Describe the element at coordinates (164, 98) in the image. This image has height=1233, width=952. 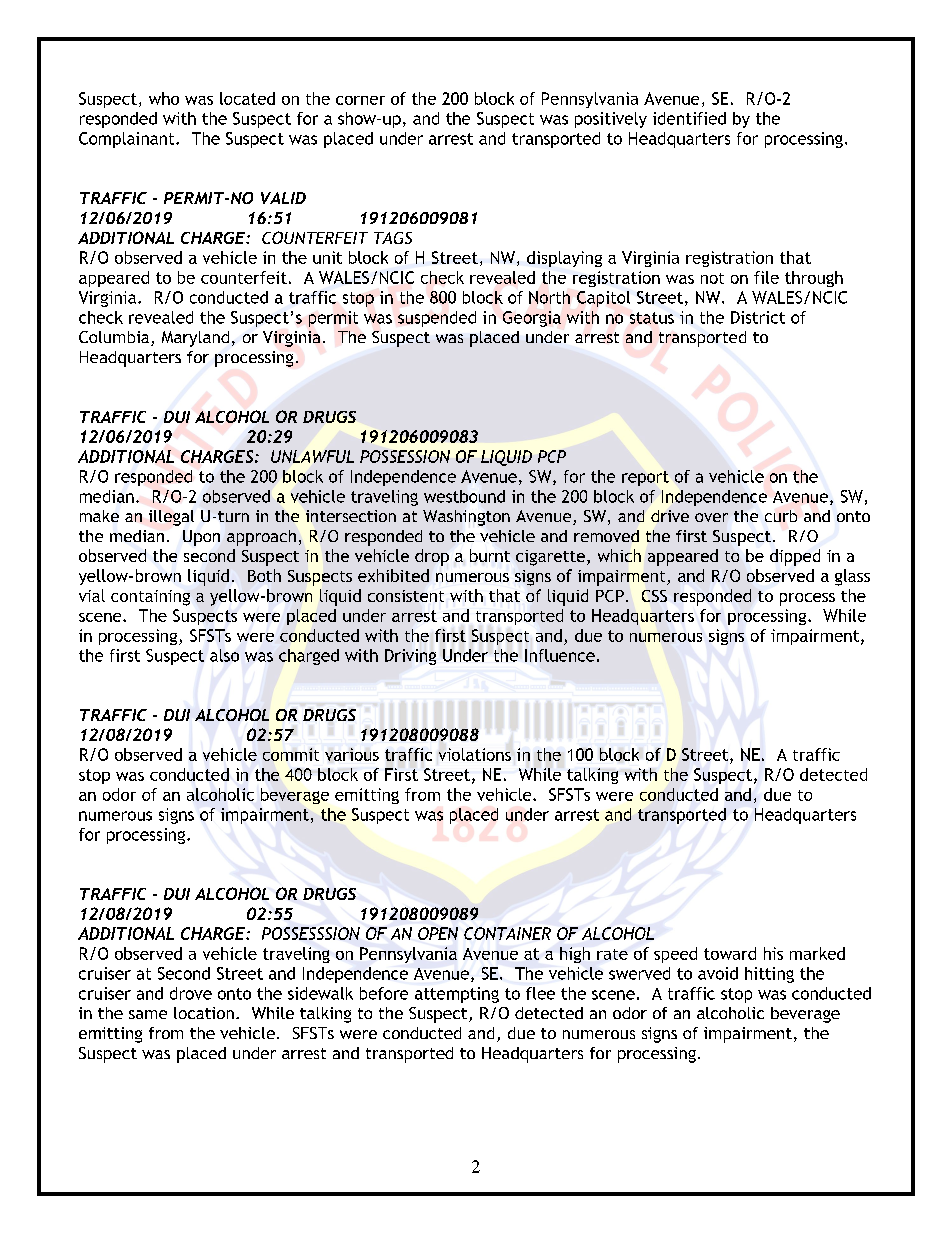
I see `who` at that location.
